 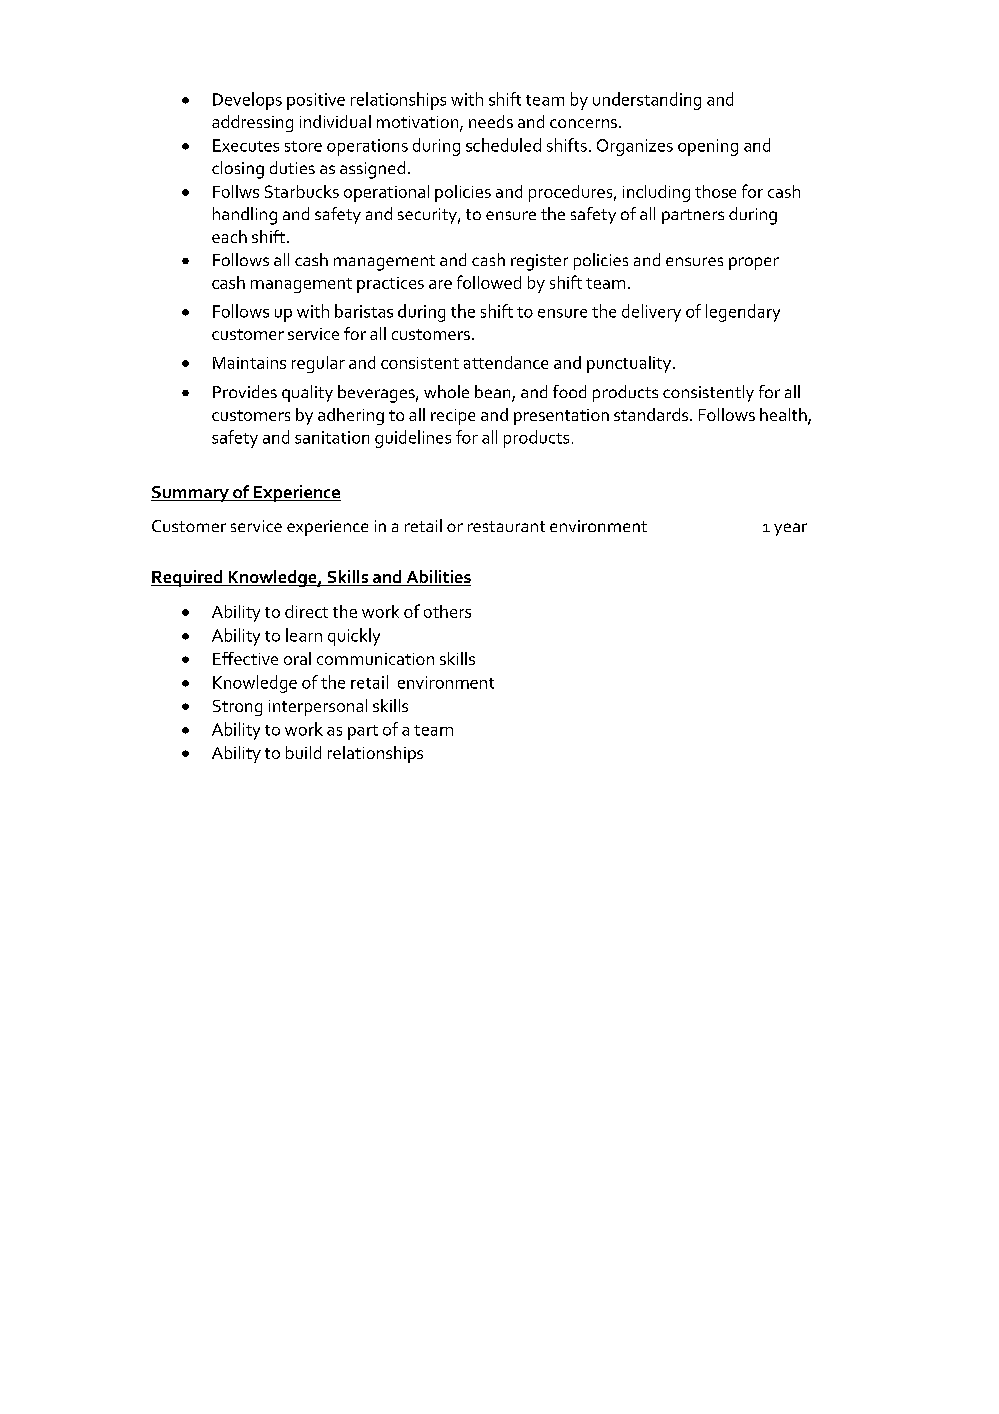 I want to click on interpersonal, so click(x=318, y=707).
